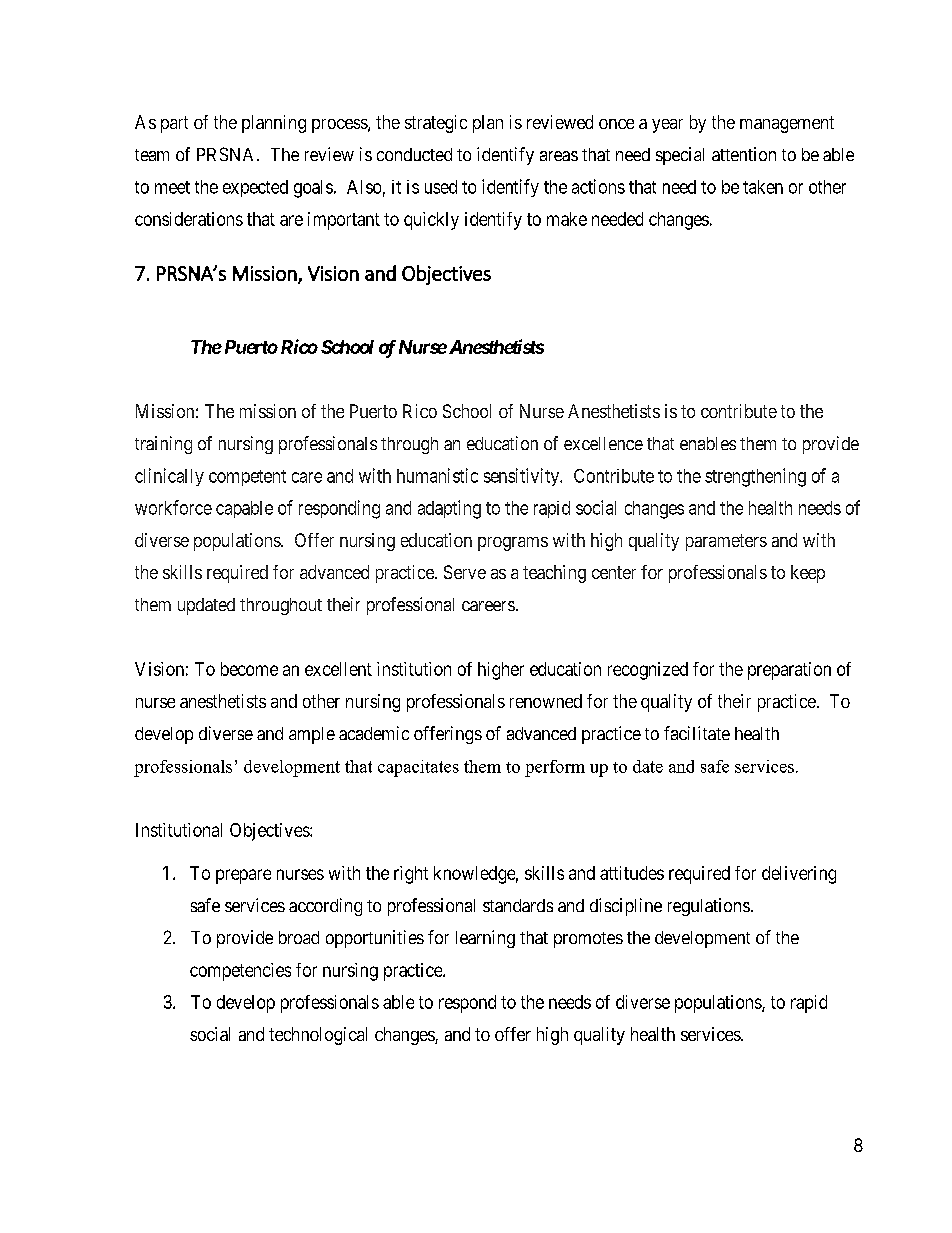  What do you see at coordinates (240, 972) in the document?
I see `competencies` at bounding box center [240, 972].
